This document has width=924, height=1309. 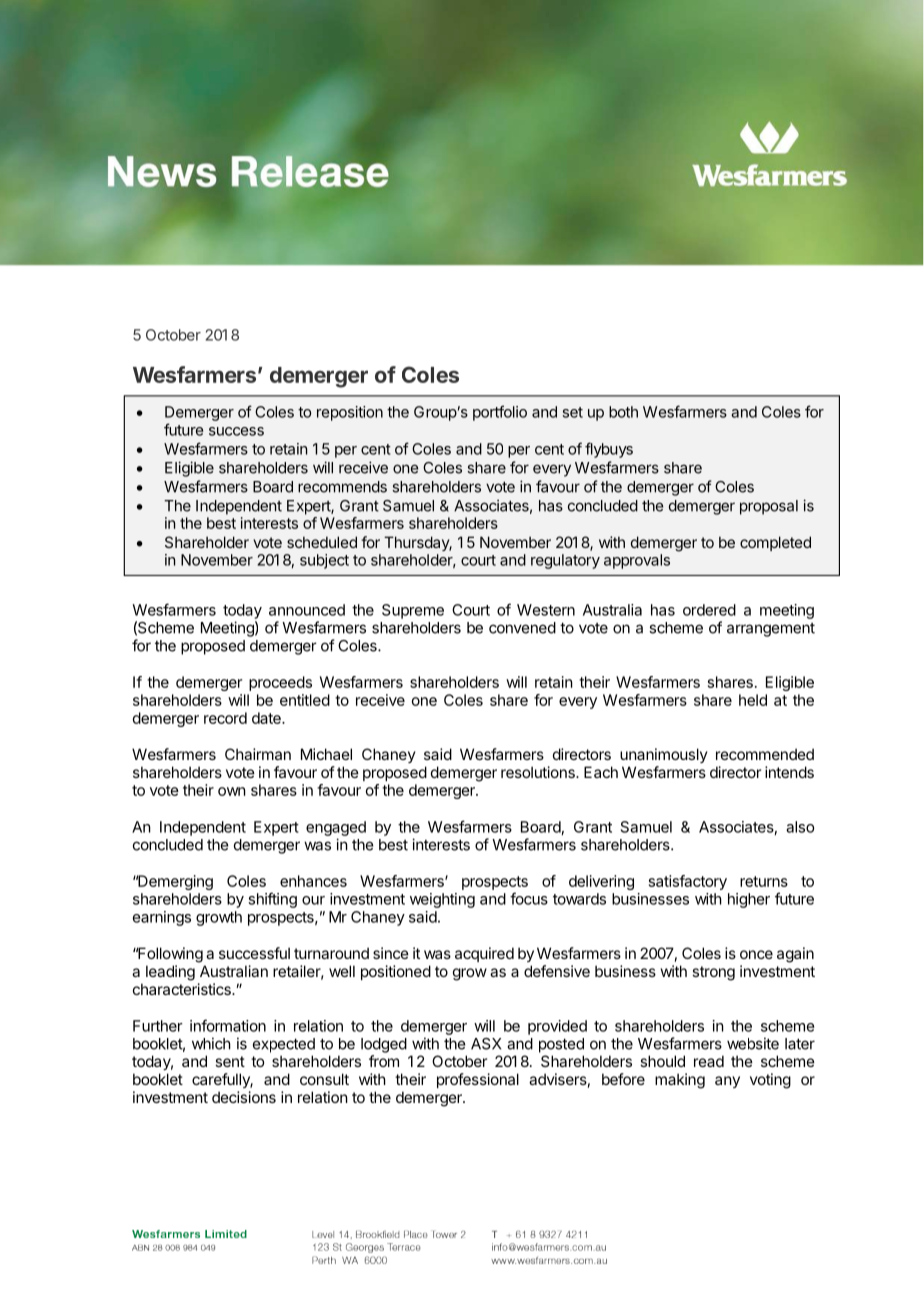 I want to click on Chairman, so click(x=258, y=754).
